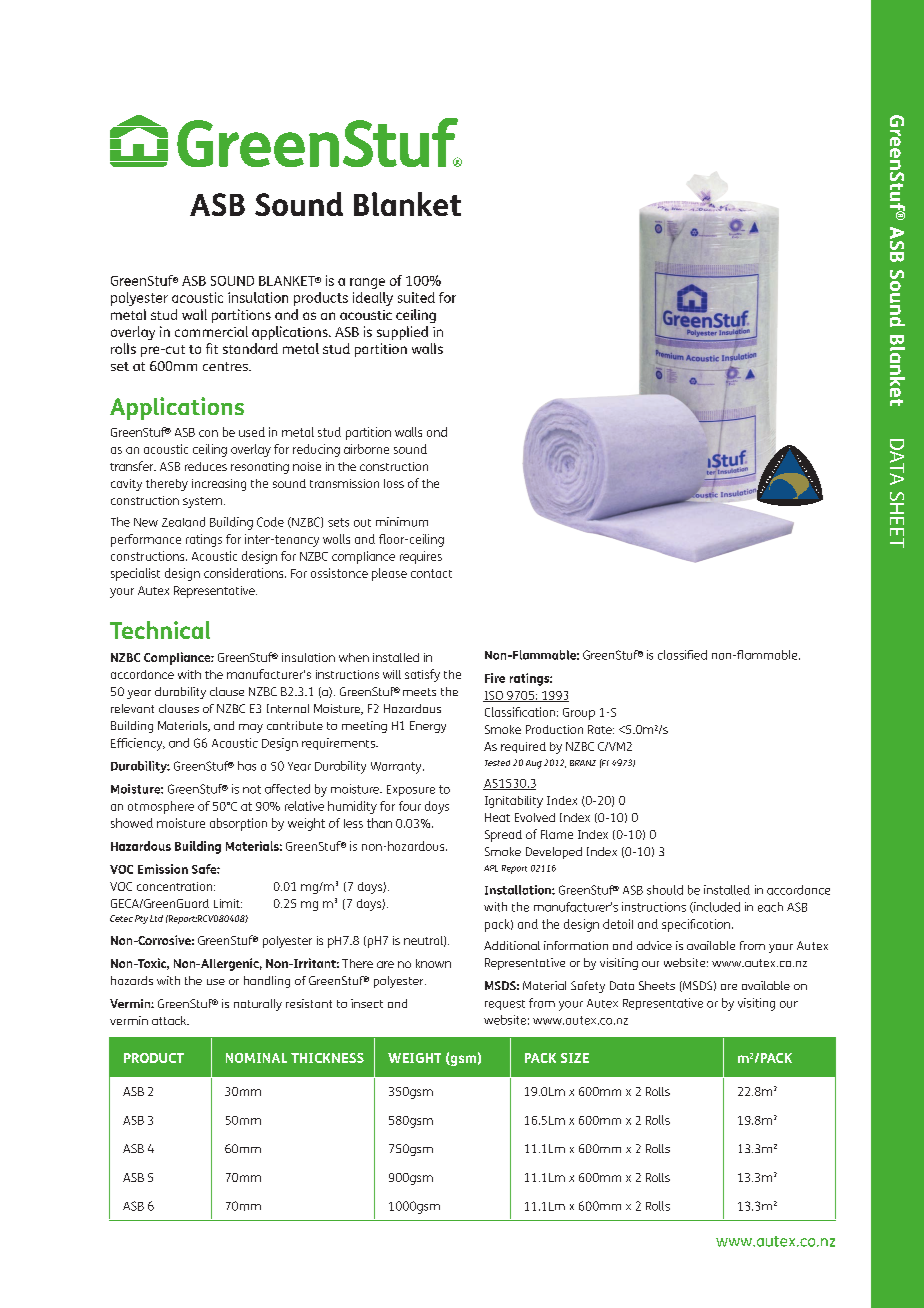 Image resolution: width=924 pixels, height=1308 pixels. I want to click on satisfy, so click(422, 675).
